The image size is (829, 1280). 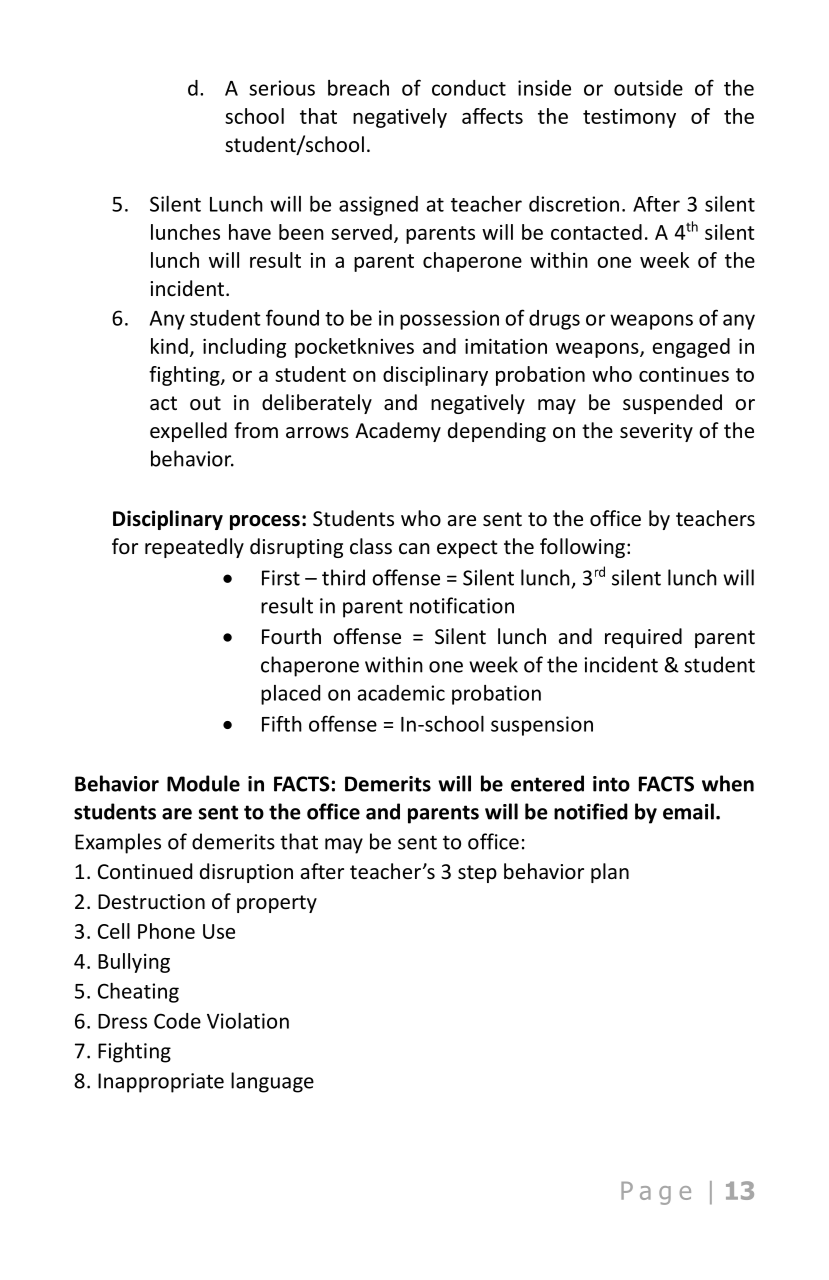 What do you see at coordinates (398, 432) in the screenshot?
I see `Academy` at bounding box center [398, 432].
